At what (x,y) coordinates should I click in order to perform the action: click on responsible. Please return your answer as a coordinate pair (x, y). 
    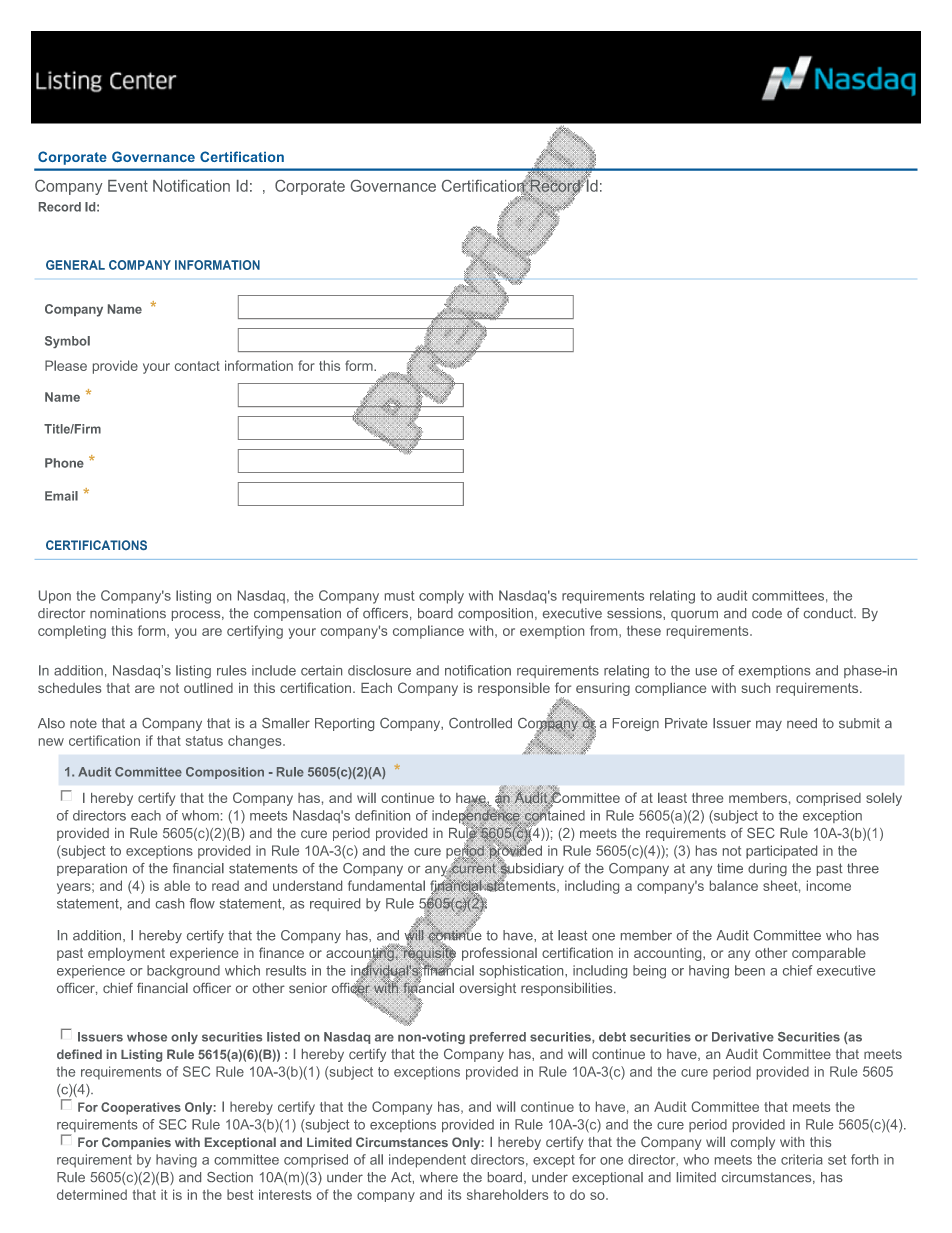
    Looking at the image, I should click on (514, 689).
